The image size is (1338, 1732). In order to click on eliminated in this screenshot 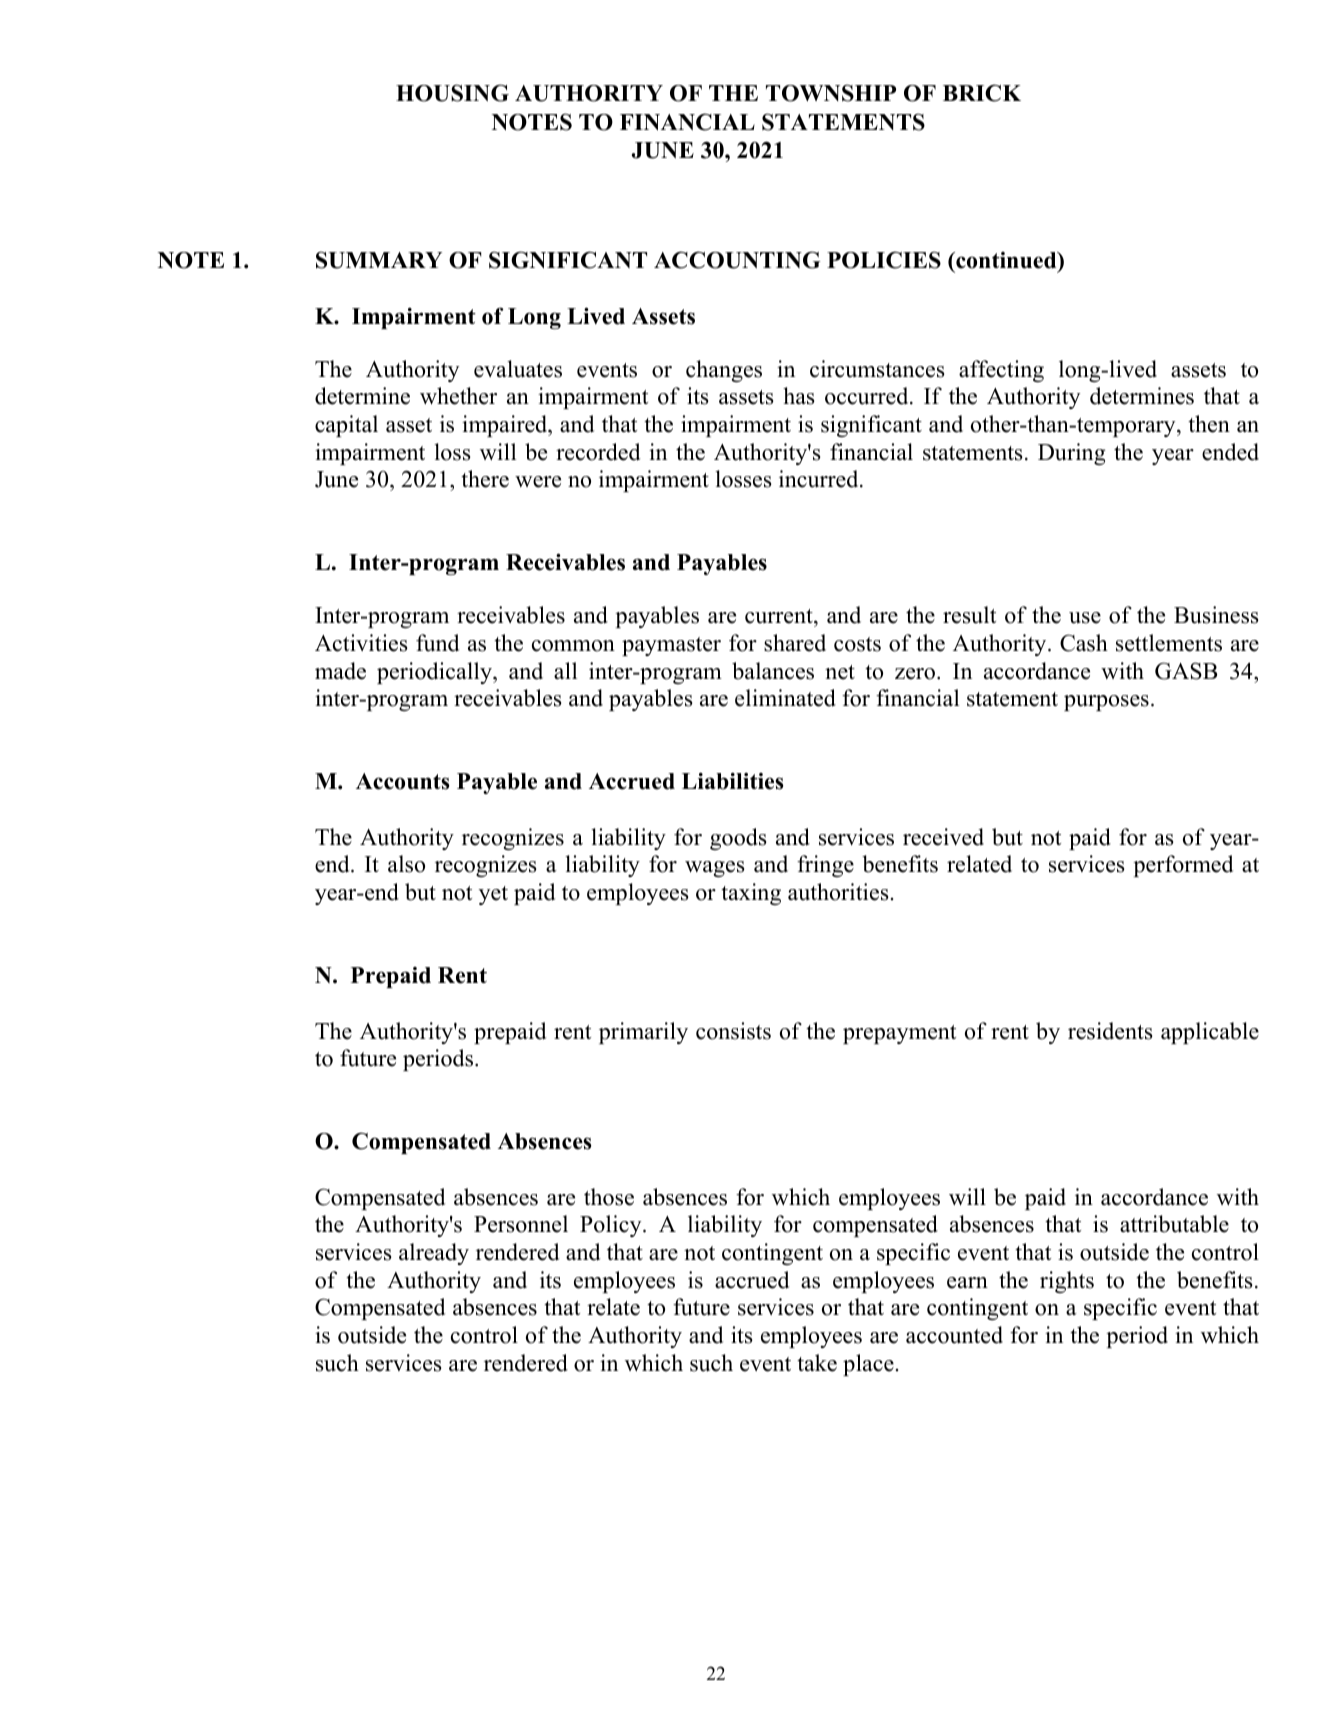, I will do `click(785, 698)`.
